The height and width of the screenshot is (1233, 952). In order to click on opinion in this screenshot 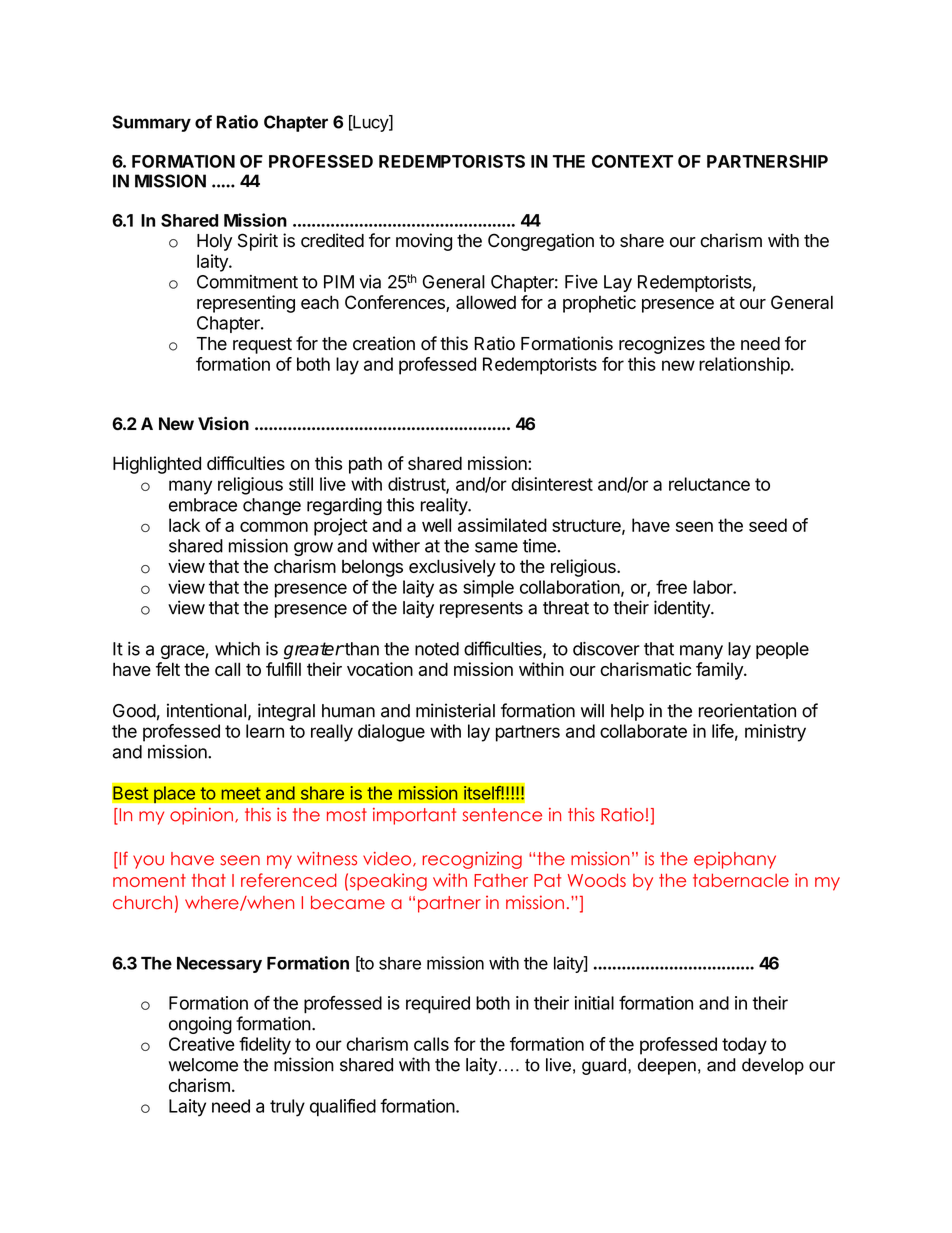, I will do `click(201, 816)`.
